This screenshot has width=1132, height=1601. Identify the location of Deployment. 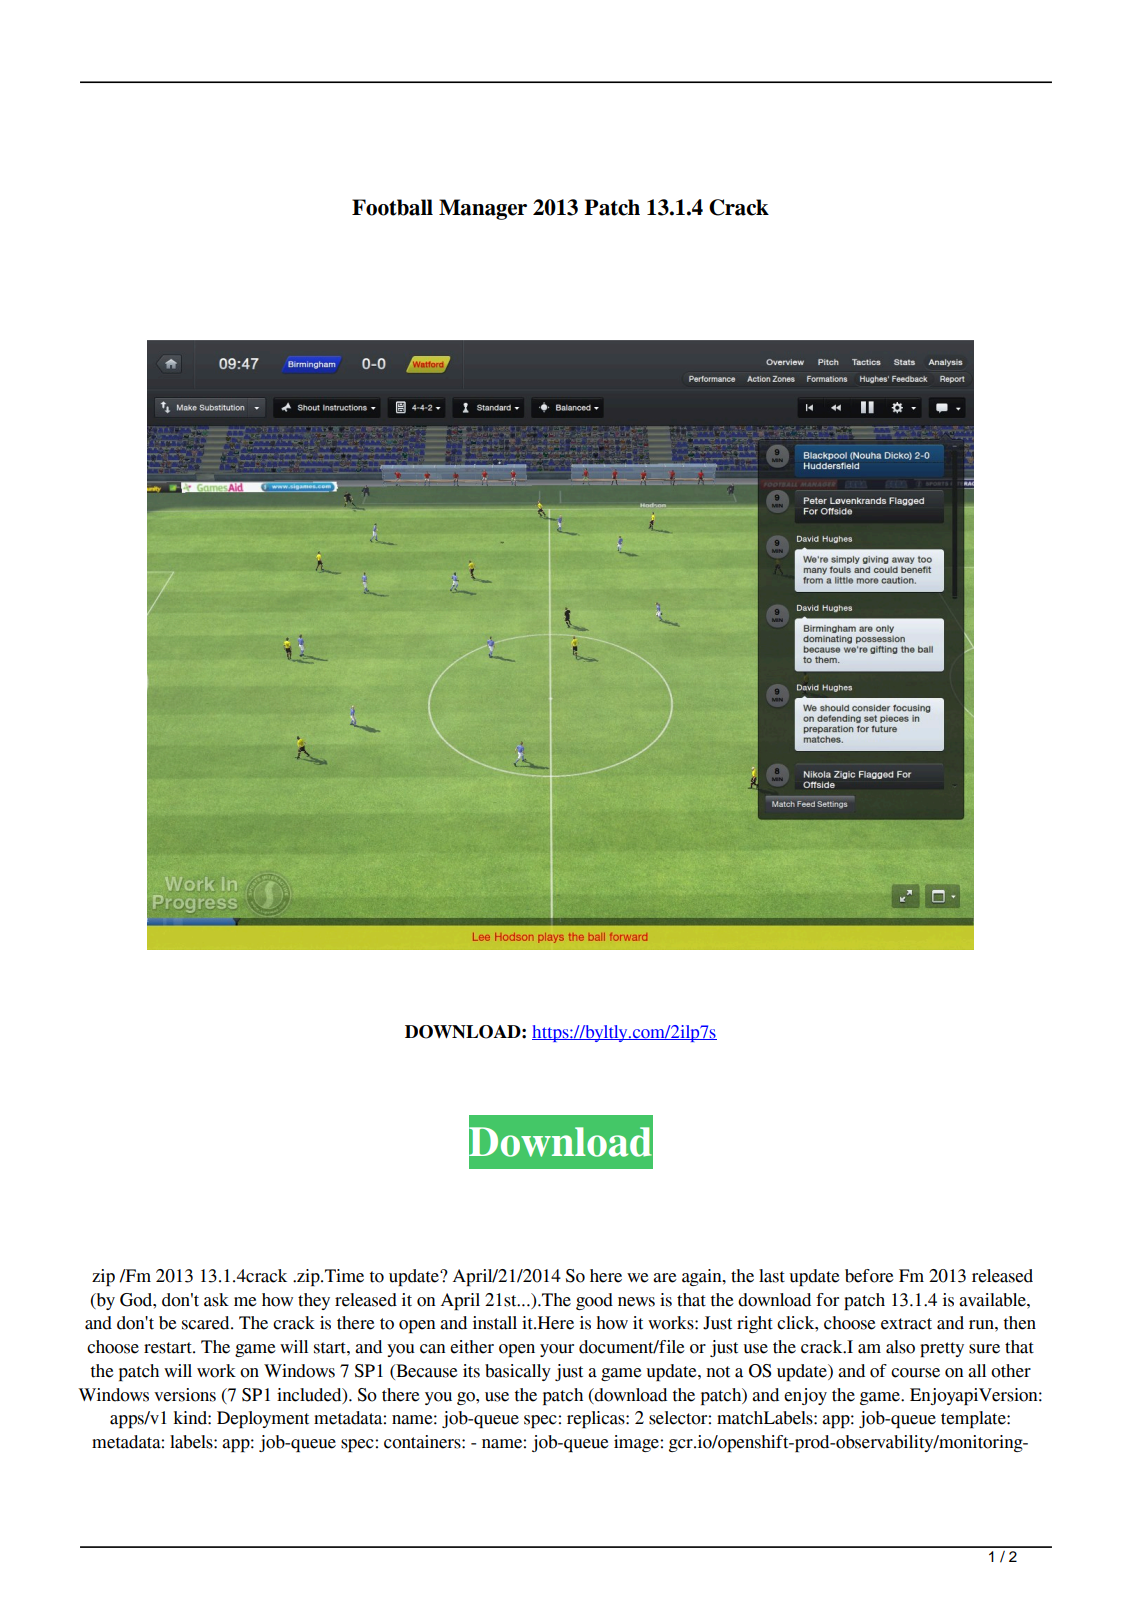
(263, 1419).
